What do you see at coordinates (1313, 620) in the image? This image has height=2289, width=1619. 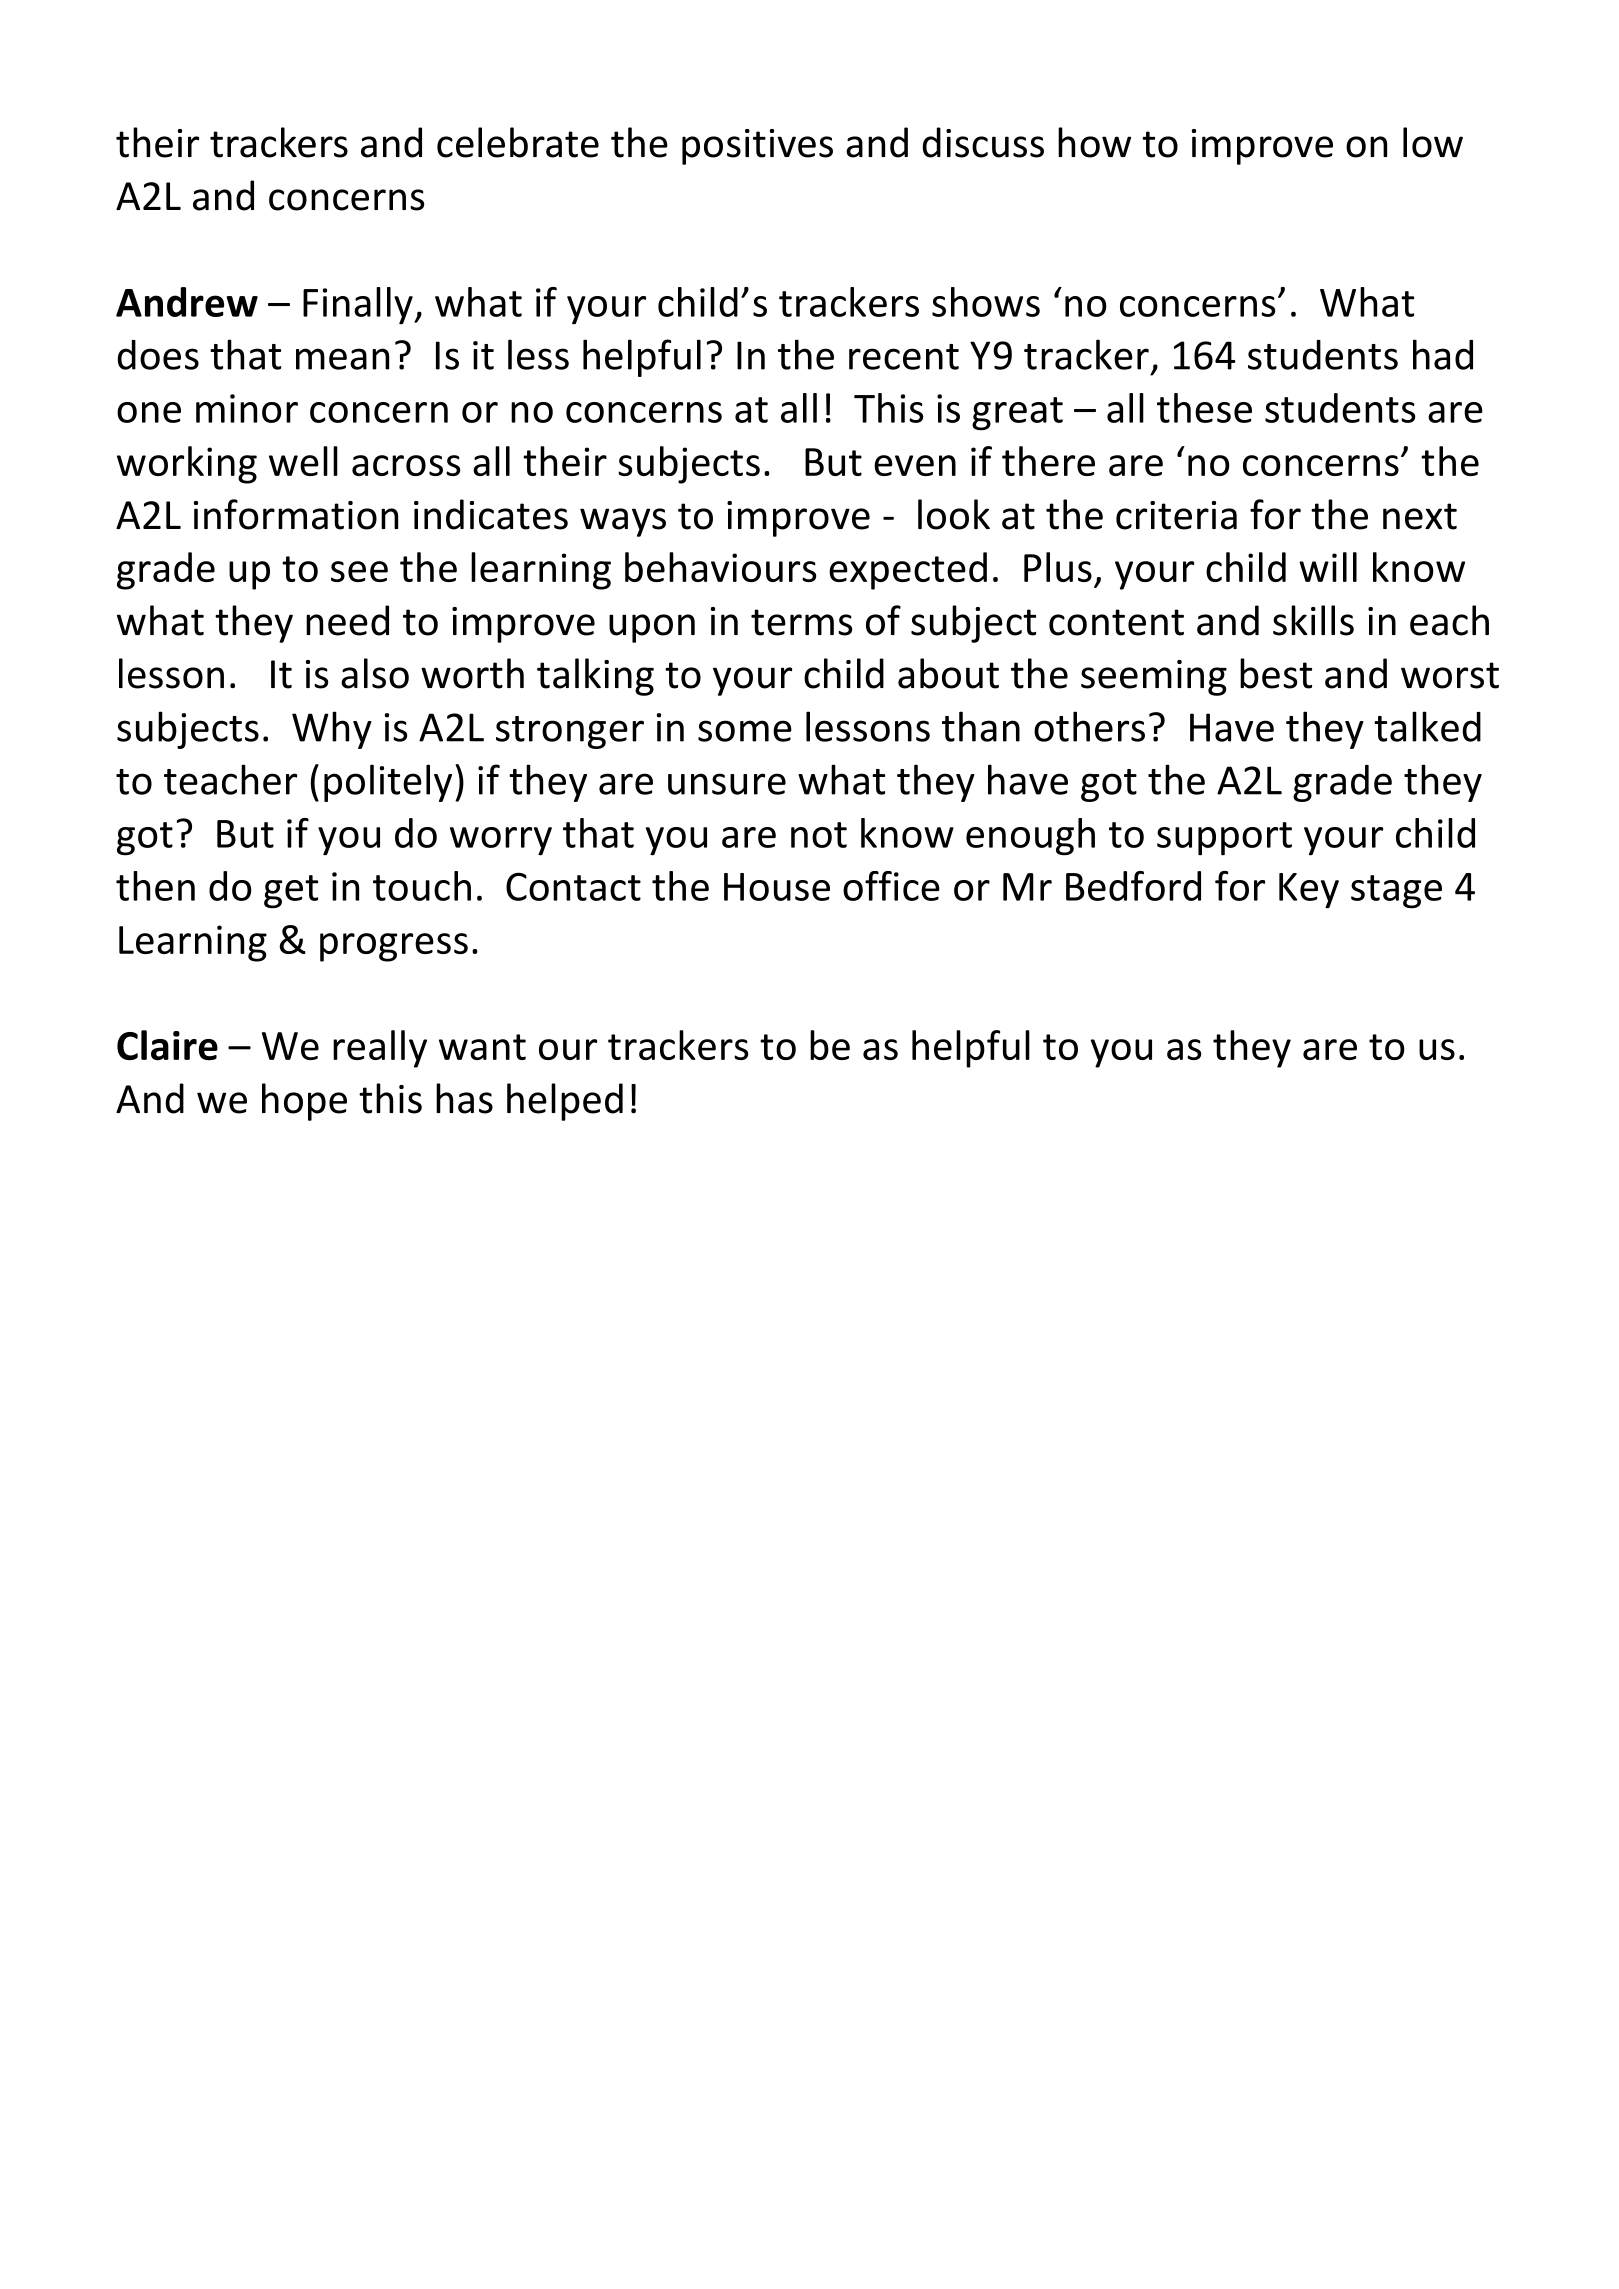 I see `skills` at bounding box center [1313, 620].
